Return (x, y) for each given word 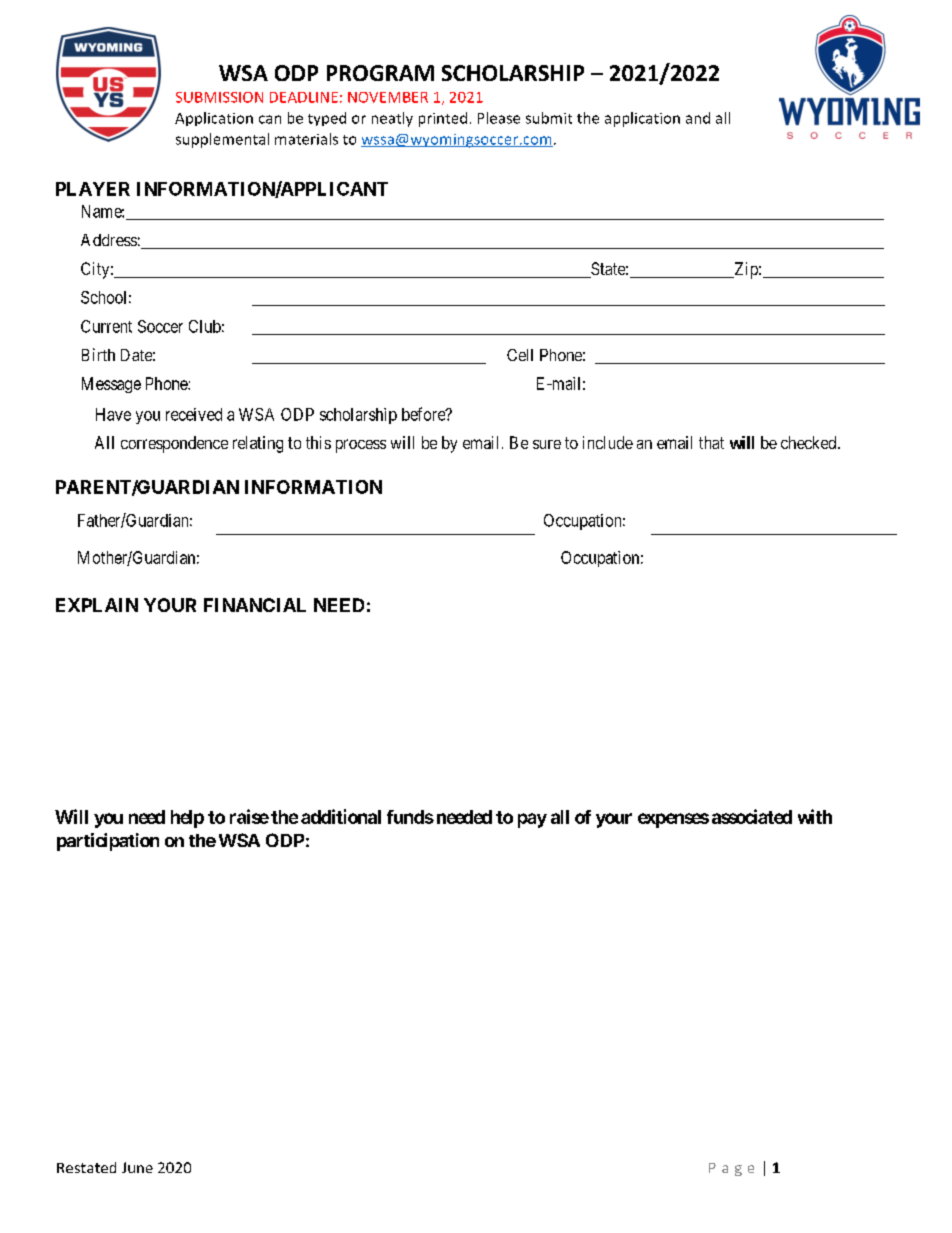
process (361, 446)
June (137, 1167)
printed (443, 119)
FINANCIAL (255, 605)
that (711, 442)
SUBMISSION (219, 97)
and (698, 118)
